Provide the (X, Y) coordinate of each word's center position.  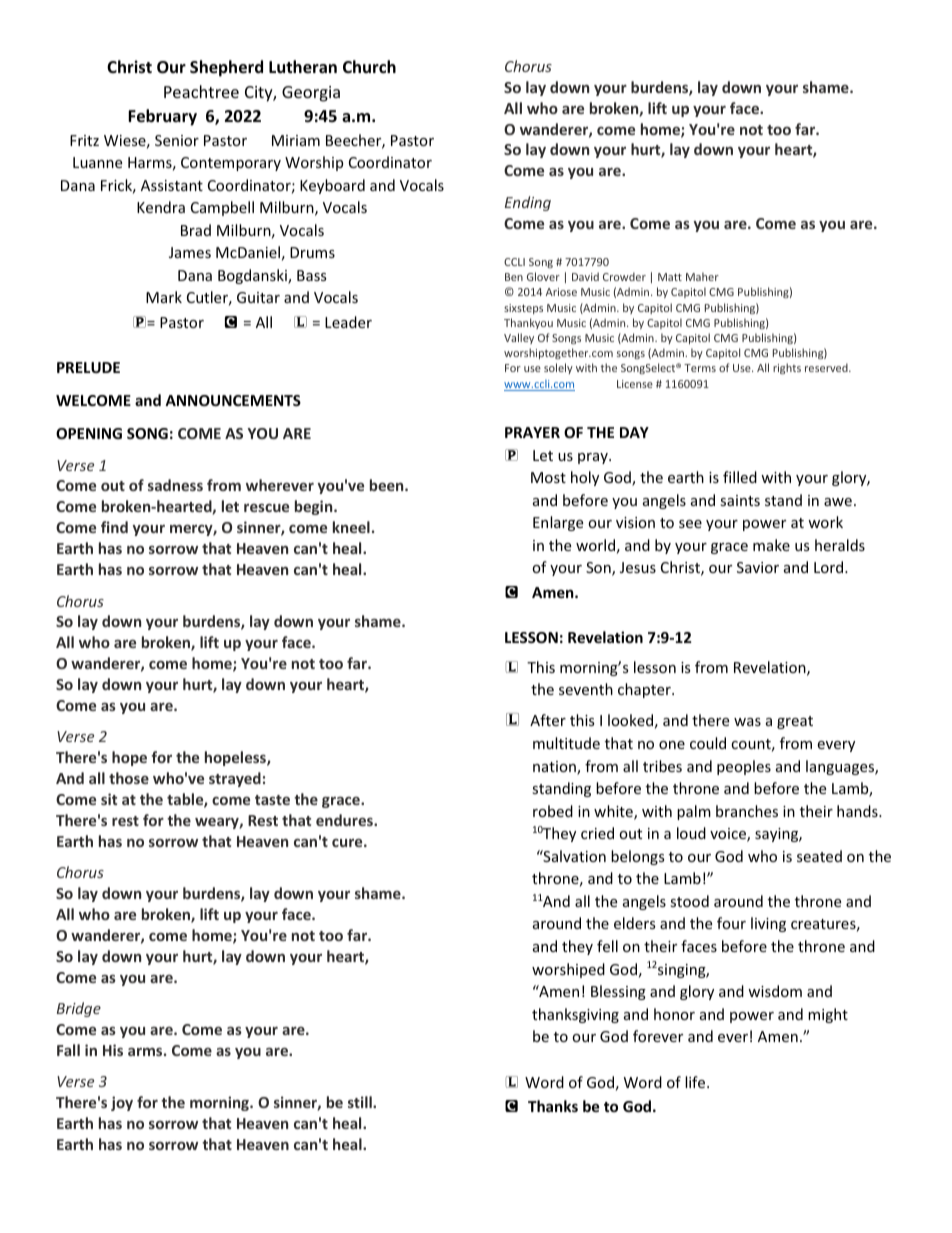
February (162, 117)
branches (747, 811)
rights (787, 368)
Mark (164, 297)
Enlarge (558, 523)
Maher (702, 276)
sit (109, 799)
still (361, 1102)
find (114, 527)
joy (122, 1103)
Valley (519, 338)
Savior (758, 567)
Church (369, 66)
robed (553, 811)
